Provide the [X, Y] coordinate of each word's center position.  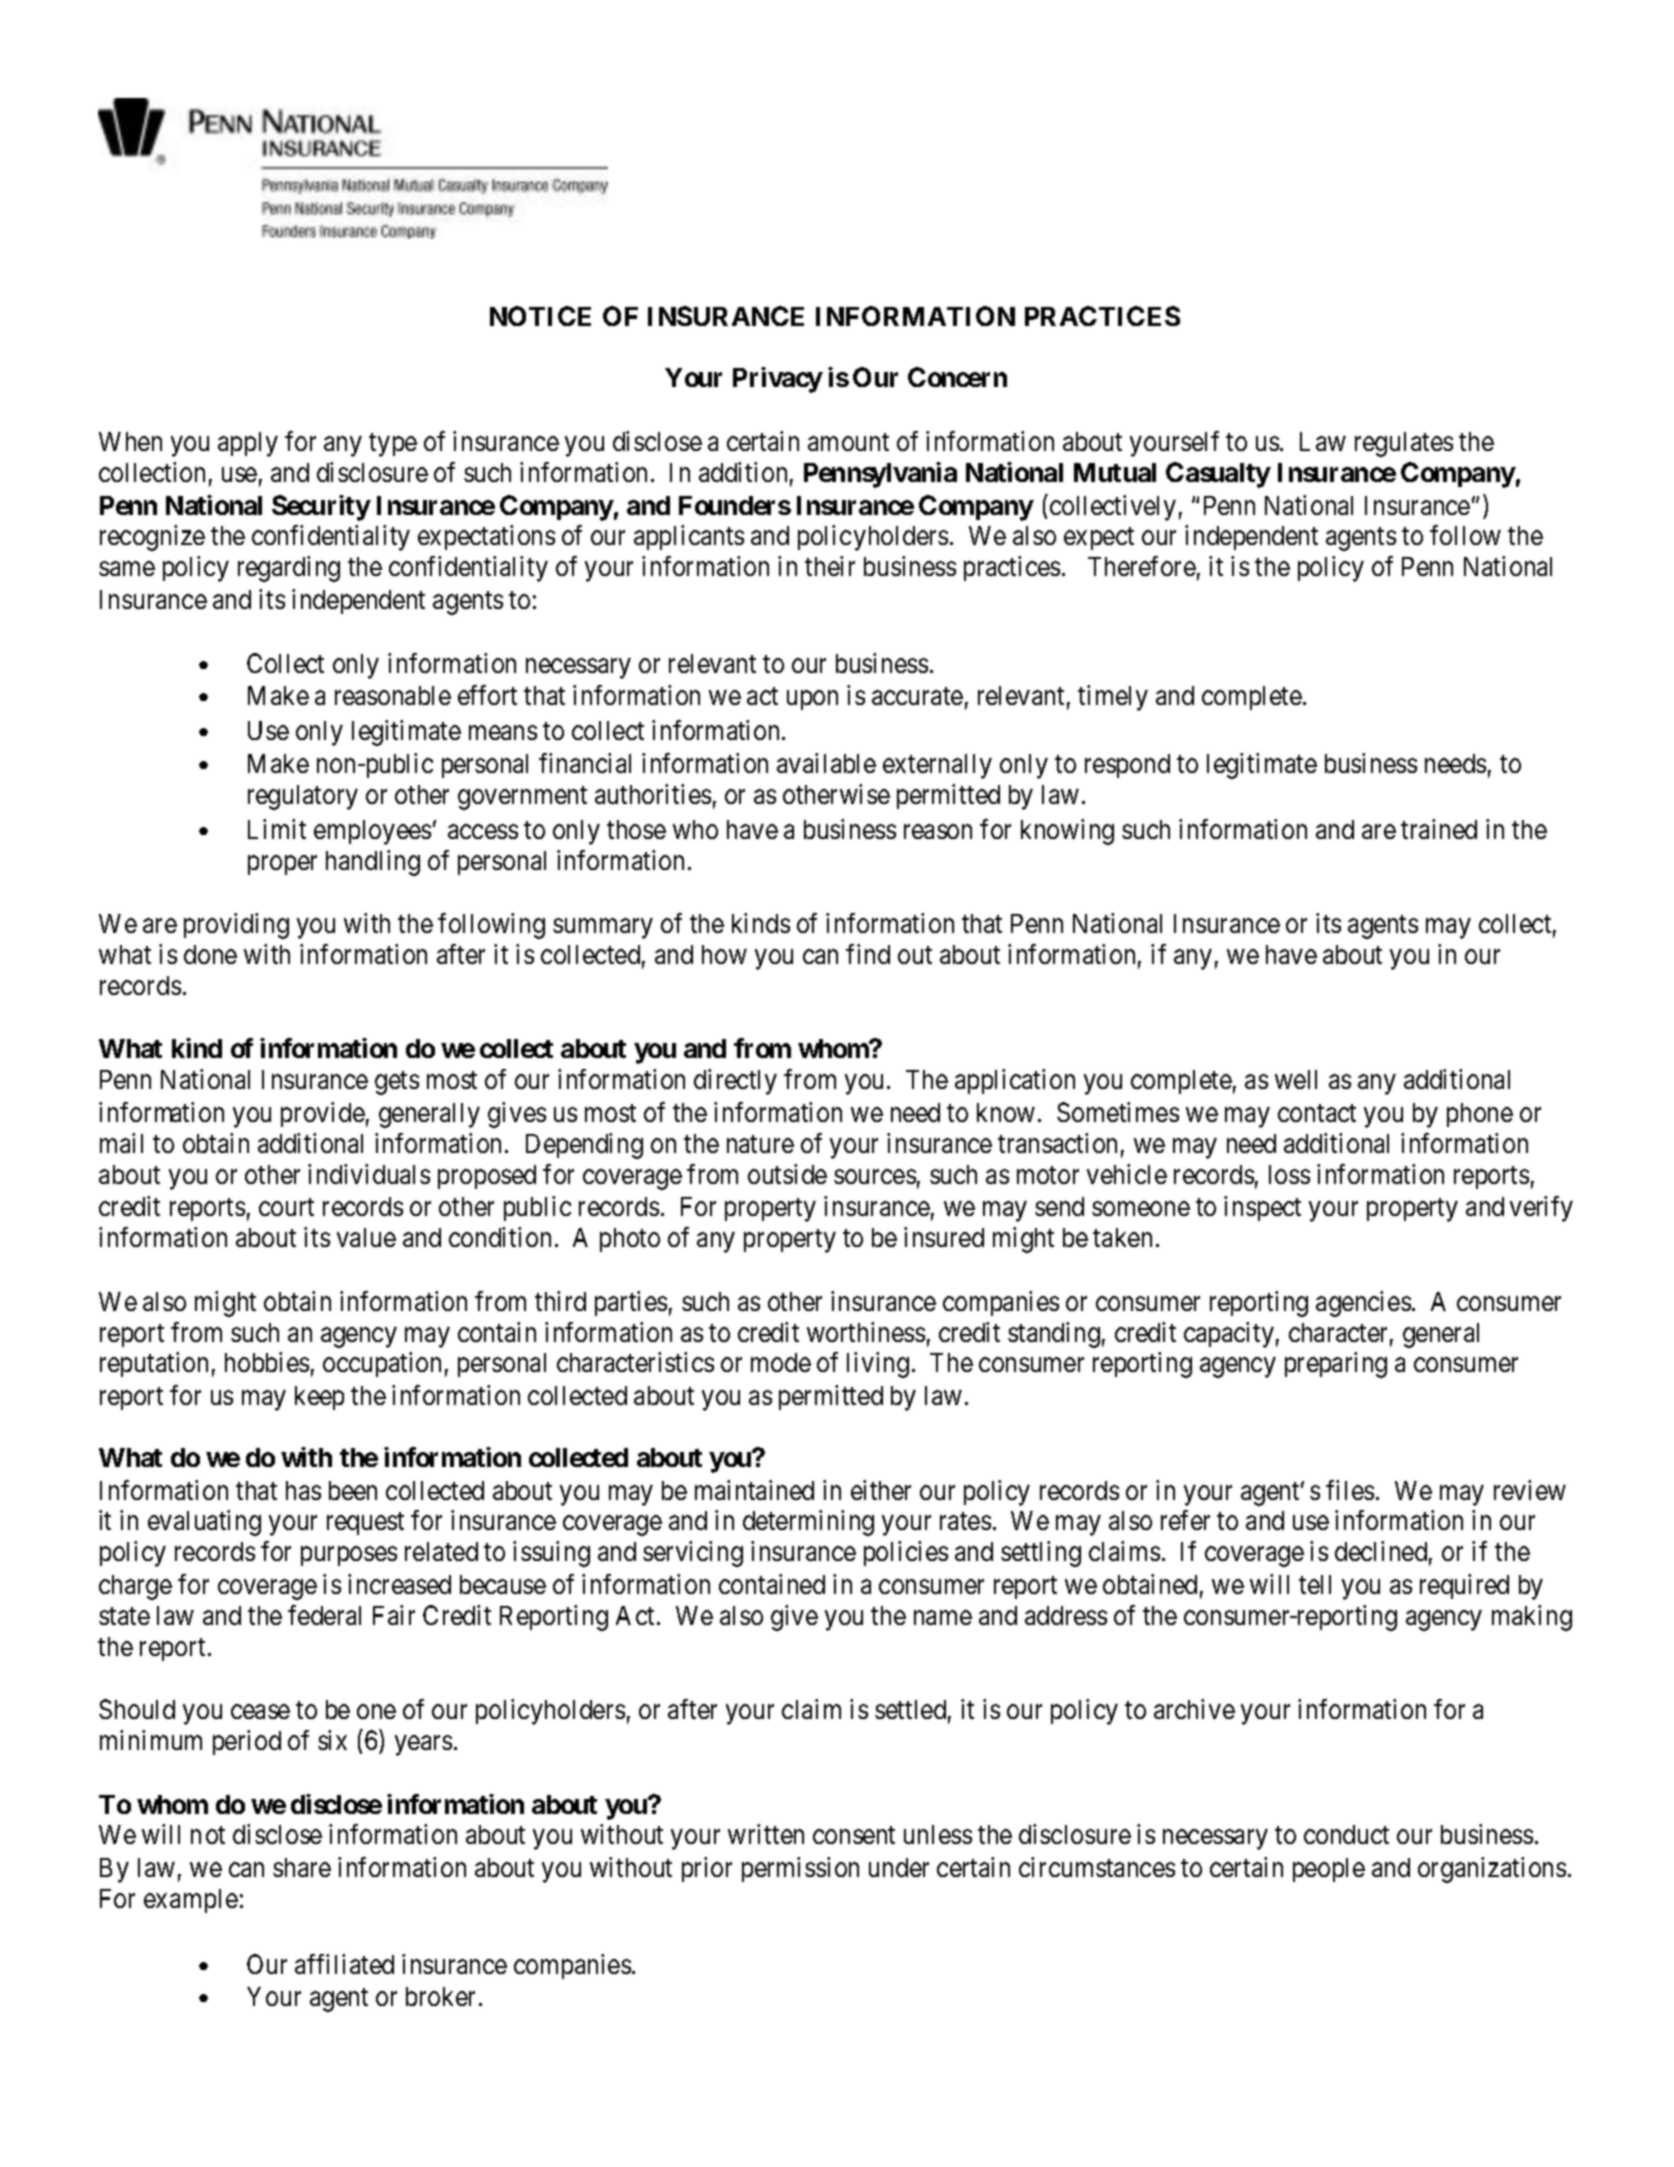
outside [787, 1174]
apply [248, 444]
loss [1289, 1174]
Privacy [778, 380]
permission [800, 1869]
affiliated [344, 1964]
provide [323, 1114]
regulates [1404, 444]
